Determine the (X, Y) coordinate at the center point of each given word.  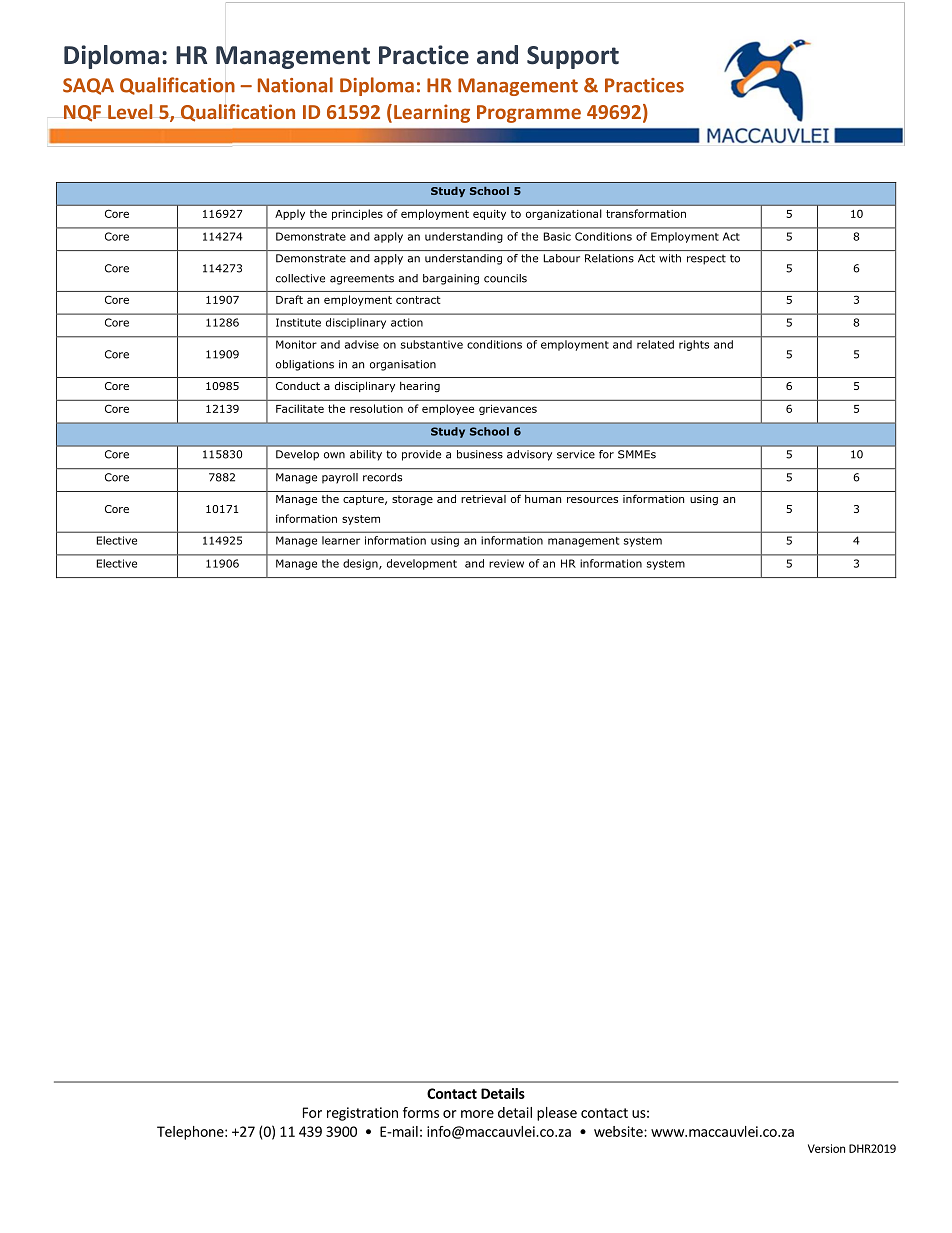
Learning (432, 113)
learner (341, 540)
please (557, 1114)
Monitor (296, 344)
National (295, 85)
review (506, 563)
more (477, 1114)
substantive (432, 344)
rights (694, 345)
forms (421, 1112)
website (619, 1131)
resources (592, 500)
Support (573, 57)
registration (362, 1114)
